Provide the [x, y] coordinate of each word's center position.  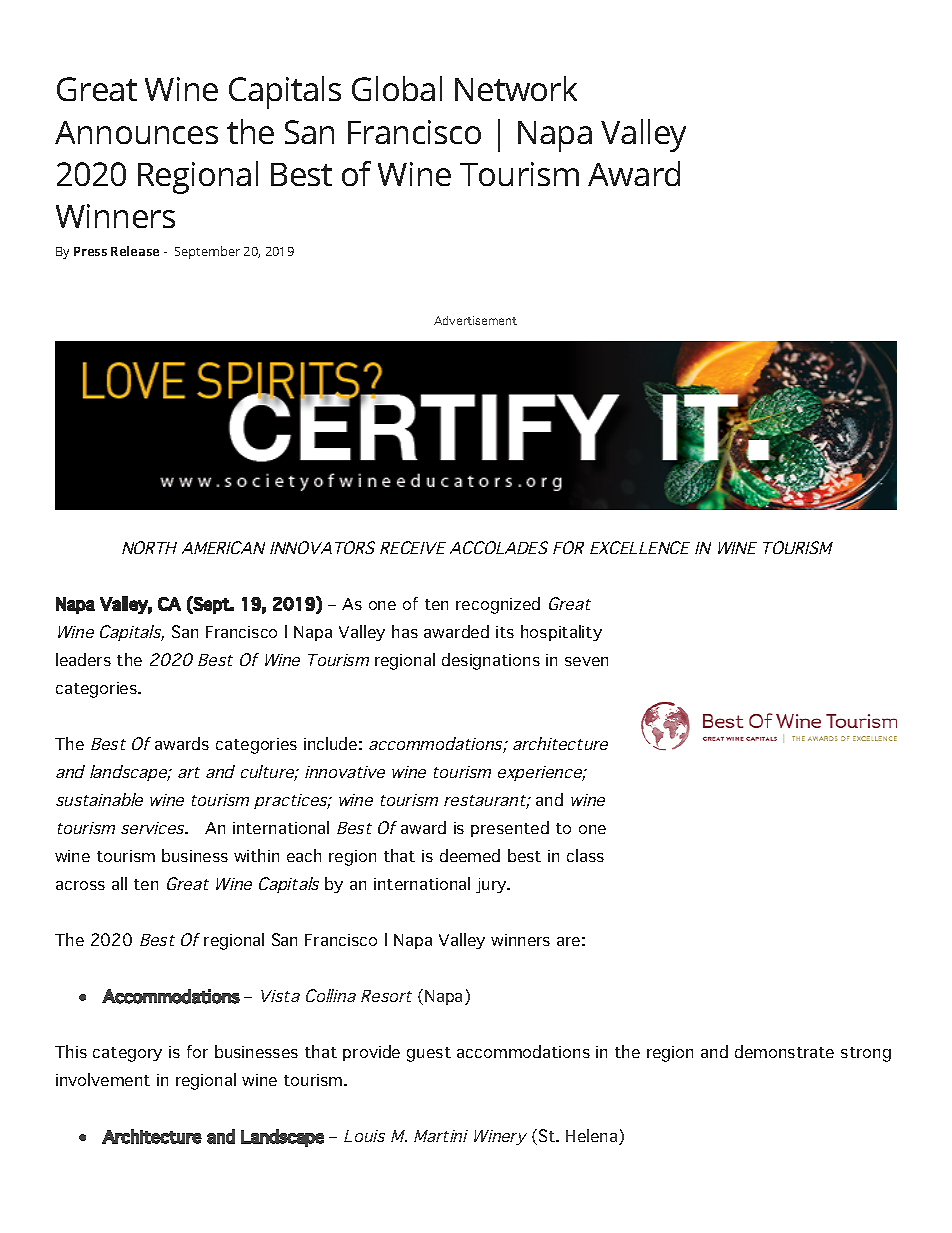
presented [510, 829]
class [585, 855]
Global [397, 88]
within [256, 855]
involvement [103, 1079]
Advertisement [475, 320]
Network [516, 88]
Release [135, 251]
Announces [136, 132]
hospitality [561, 633]
